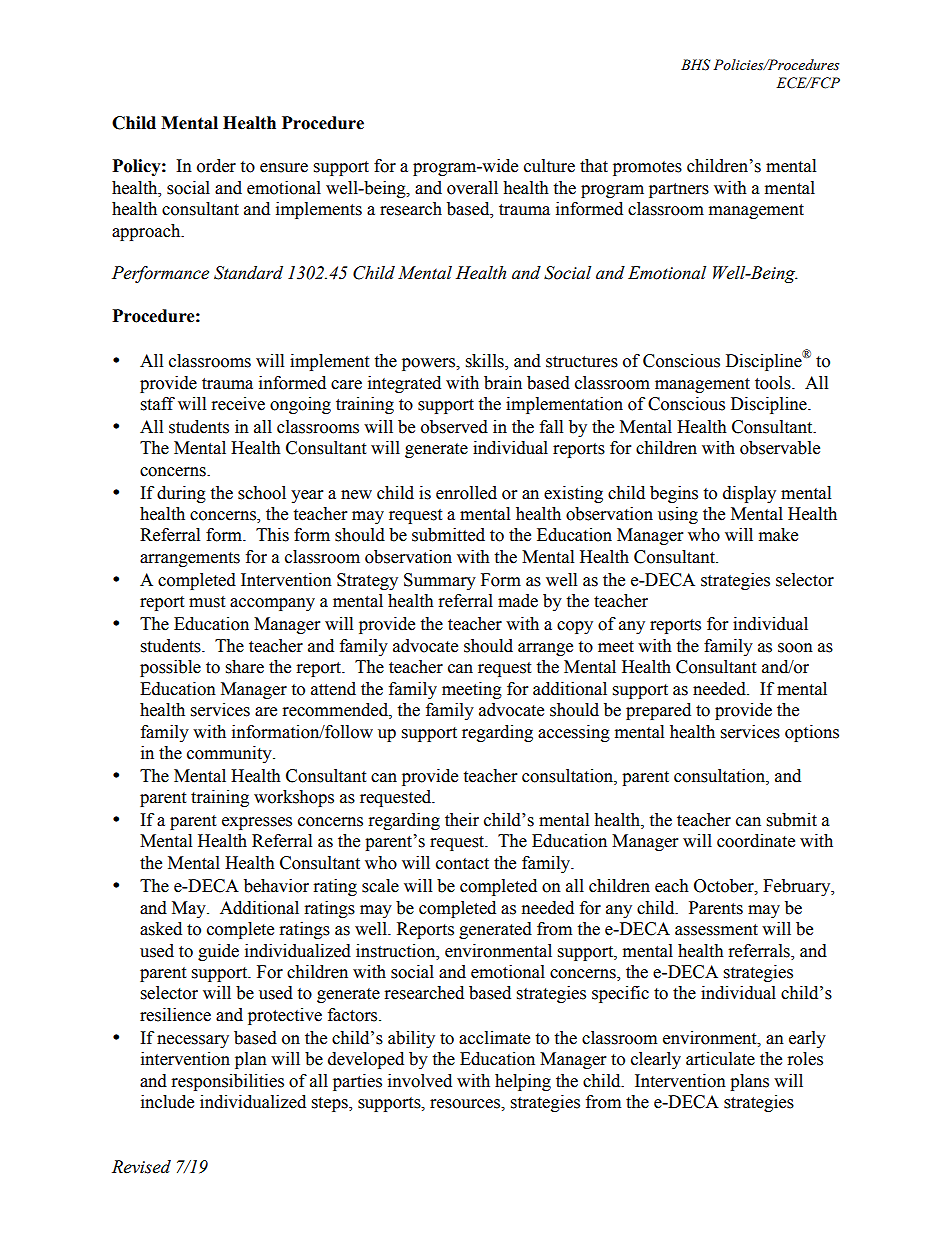 The image size is (952, 1233). Describe the element at coordinates (472, 188) in the screenshot. I see `overall` at that location.
